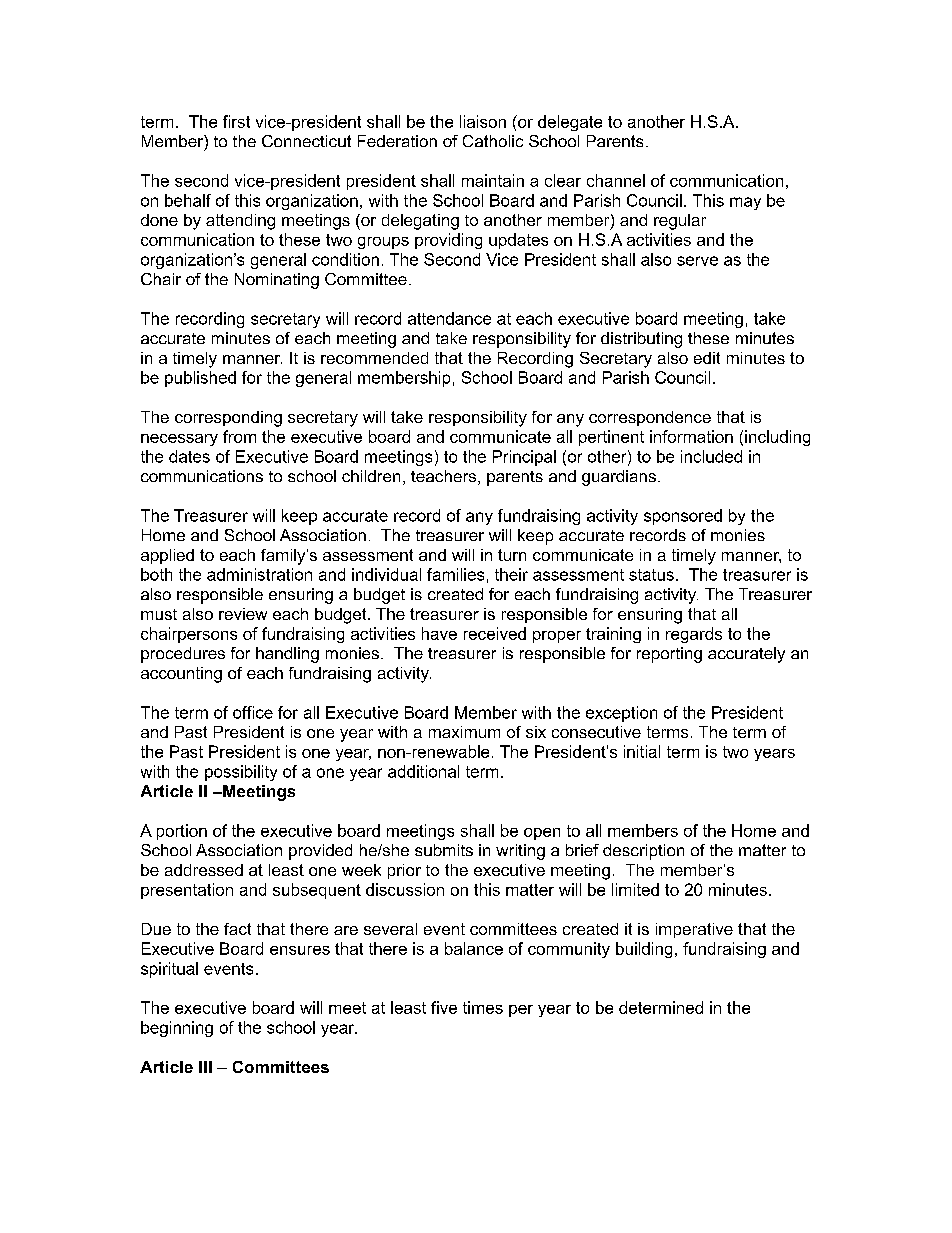  I want to click on III, so click(205, 1067).
